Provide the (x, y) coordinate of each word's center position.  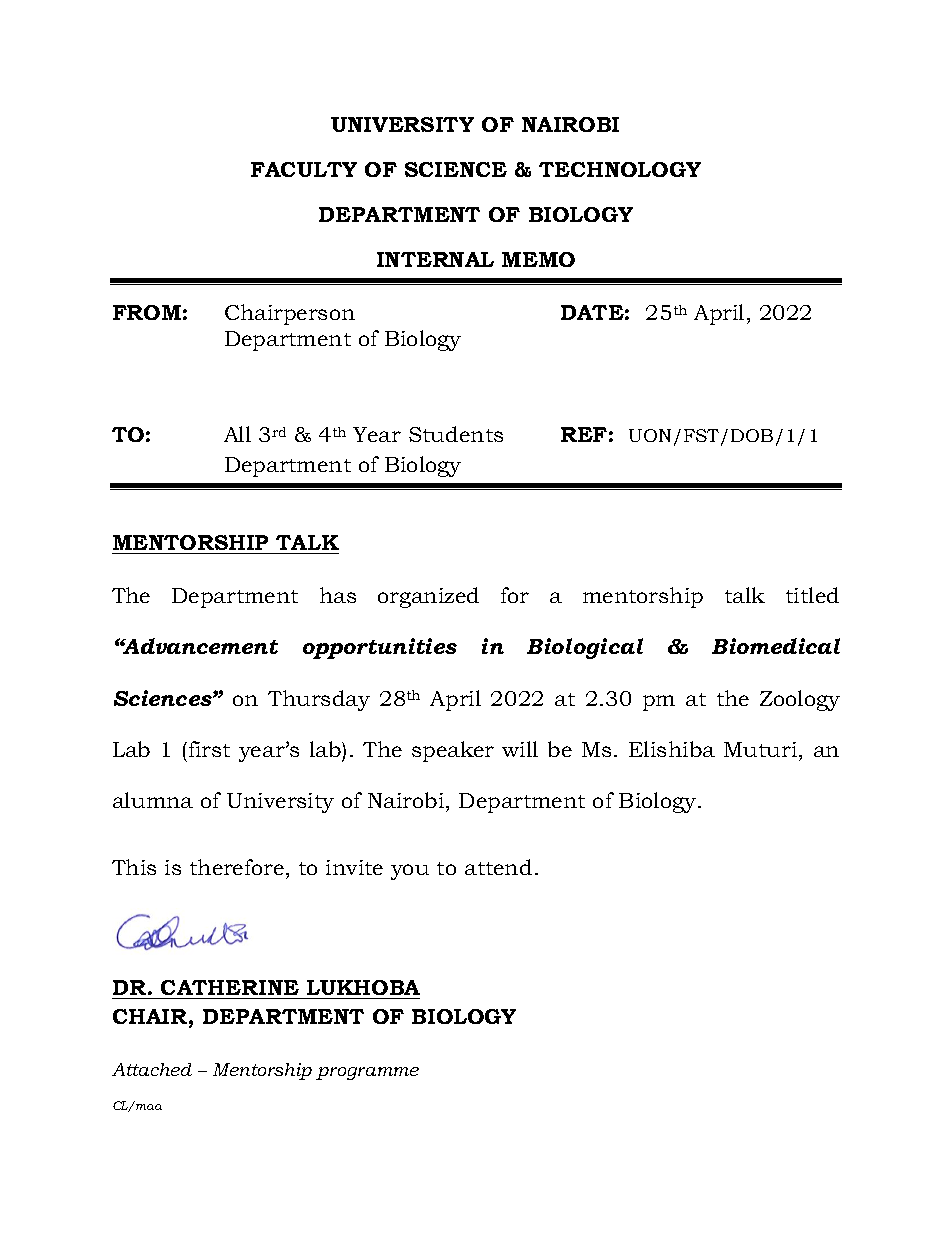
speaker (453, 751)
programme (367, 1073)
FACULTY (304, 169)
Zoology (800, 700)
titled (812, 595)
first (209, 749)
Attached (152, 1069)
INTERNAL (435, 259)
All (237, 434)
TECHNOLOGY (620, 169)
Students (456, 434)
